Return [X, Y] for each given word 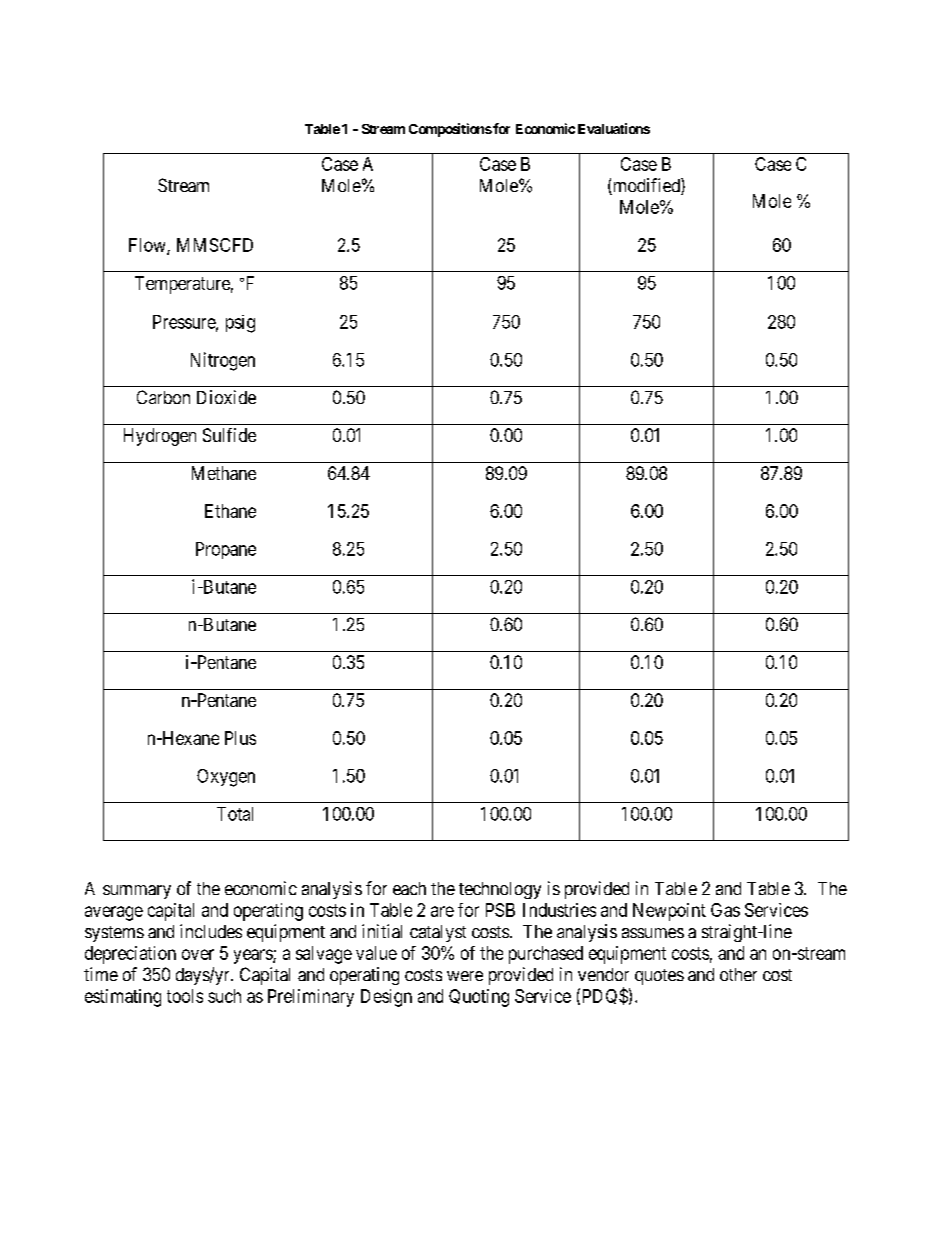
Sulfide [229, 435]
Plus [240, 738]
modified [646, 186]
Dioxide [226, 397]
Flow [148, 246]
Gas [725, 910]
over [198, 954]
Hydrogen [160, 437]
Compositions [450, 130]
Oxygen [226, 778]
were [465, 976]
